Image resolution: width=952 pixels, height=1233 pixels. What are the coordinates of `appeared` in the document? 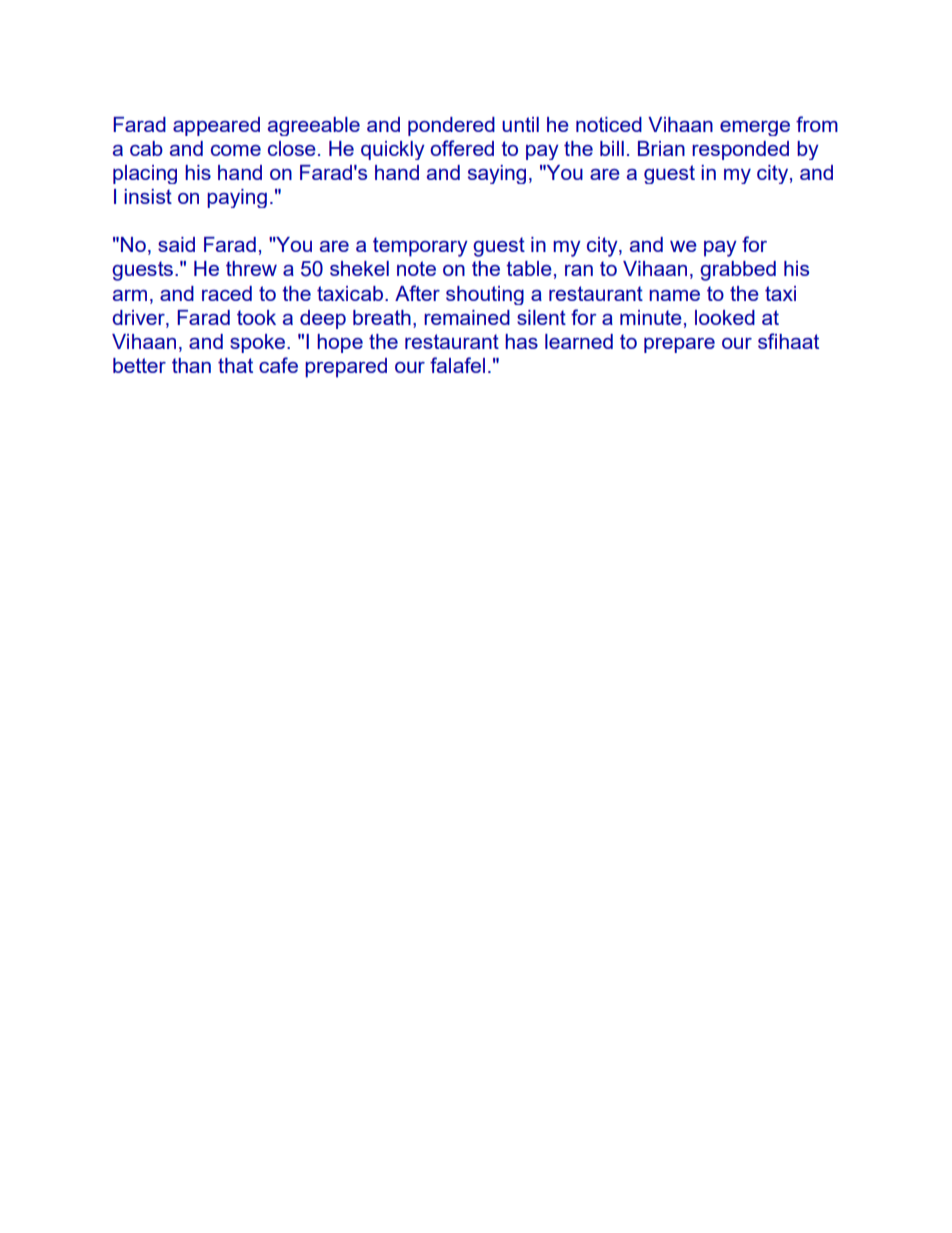 It's located at (216, 126).
